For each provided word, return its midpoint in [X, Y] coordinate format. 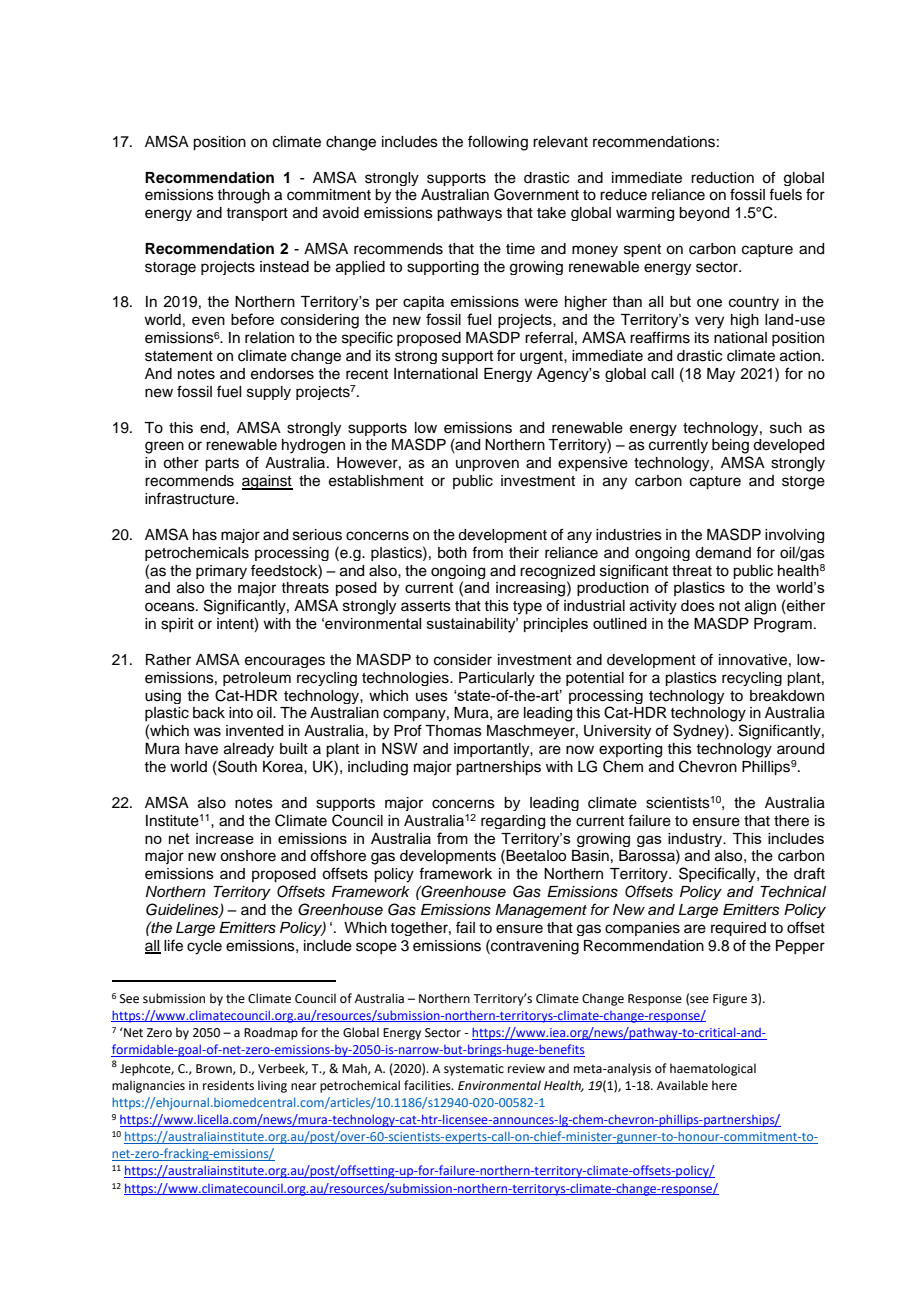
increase [225, 838]
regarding [513, 822]
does [698, 606]
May [721, 375]
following [498, 143]
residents [228, 1085]
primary [221, 572]
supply [269, 393]
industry [696, 840]
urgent [542, 357]
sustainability [472, 625]
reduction [722, 178]
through [243, 196]
